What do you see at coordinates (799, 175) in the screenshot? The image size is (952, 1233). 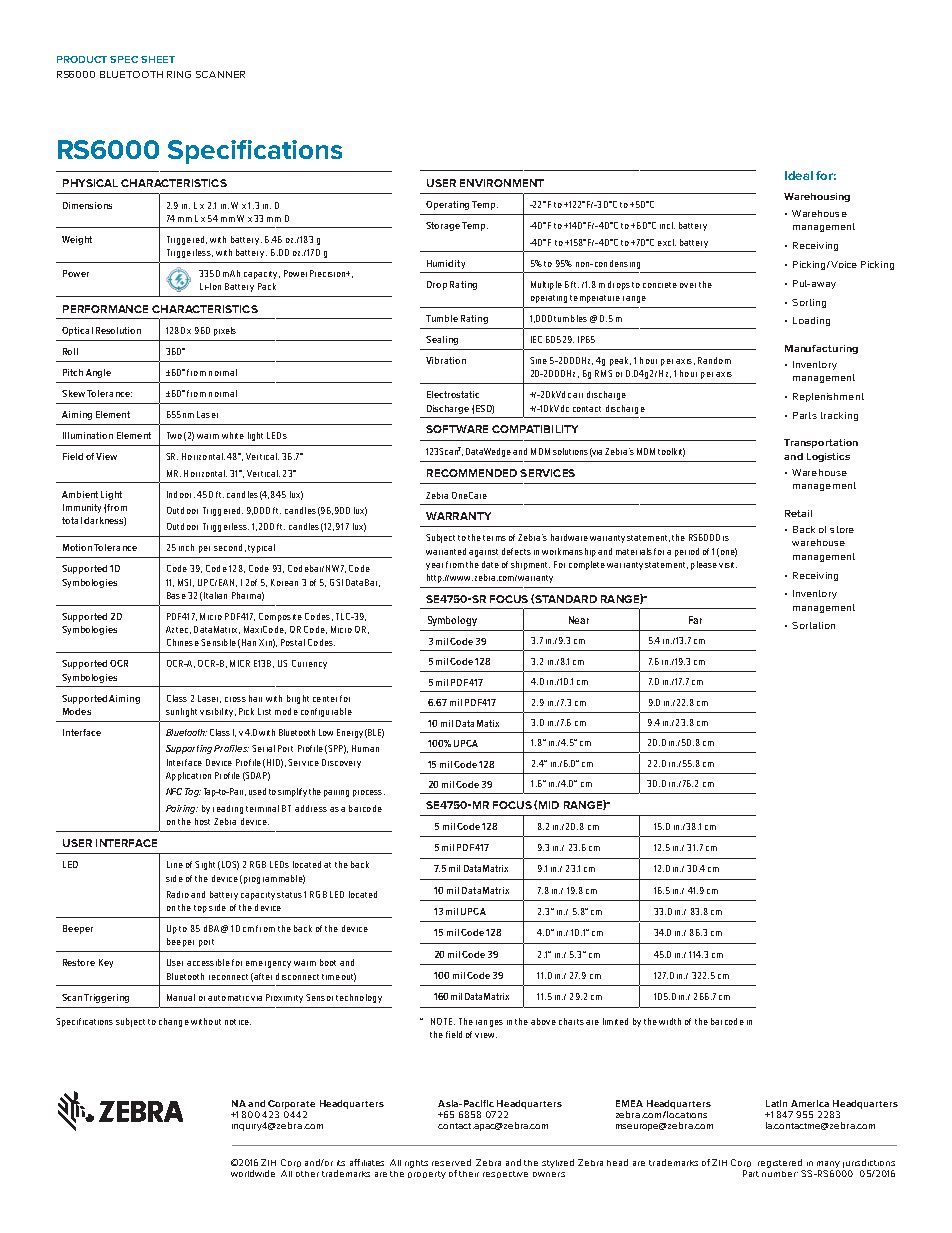 I see `Ideal` at bounding box center [799, 175].
